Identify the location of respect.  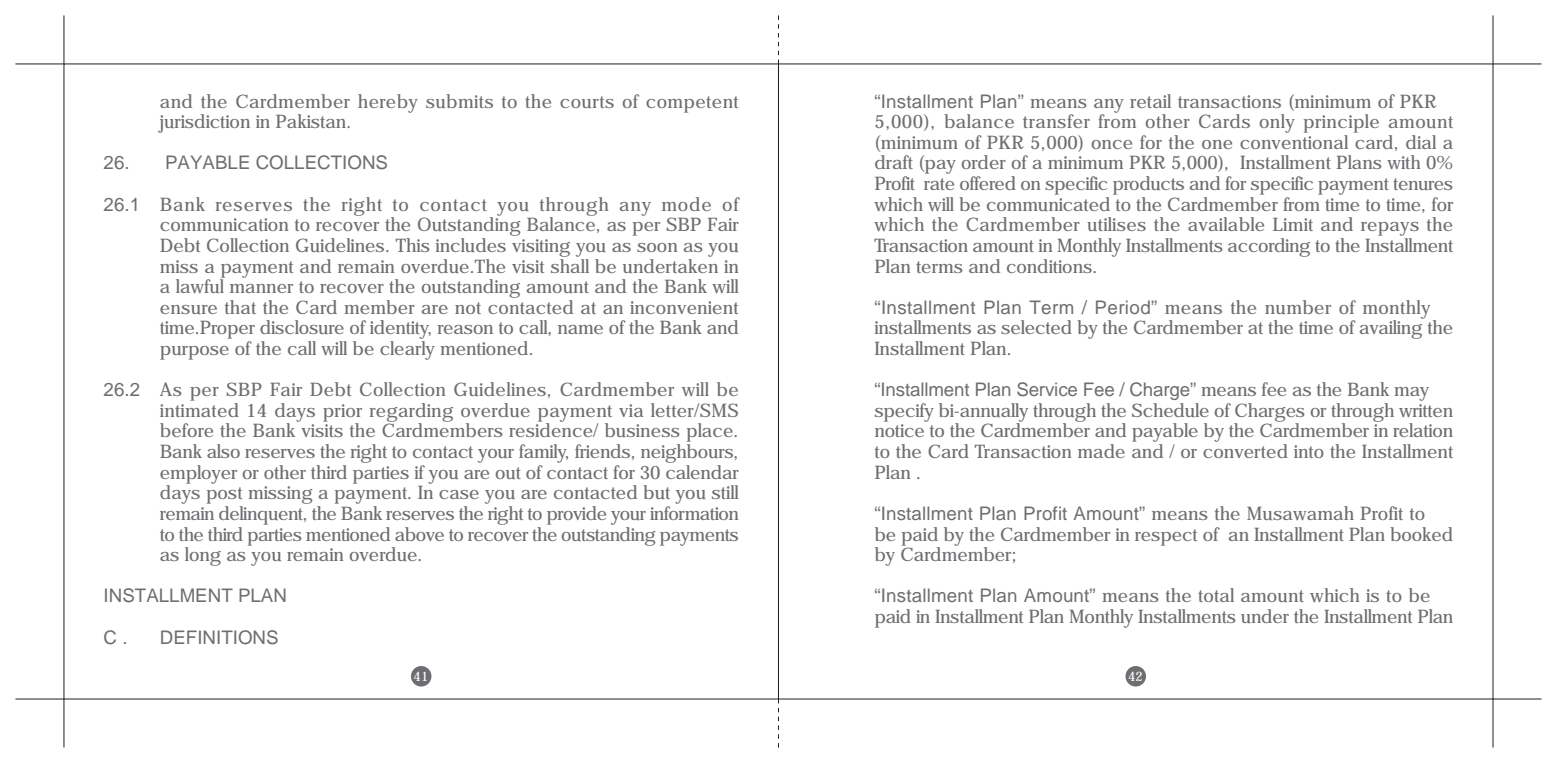
(1166, 537).
